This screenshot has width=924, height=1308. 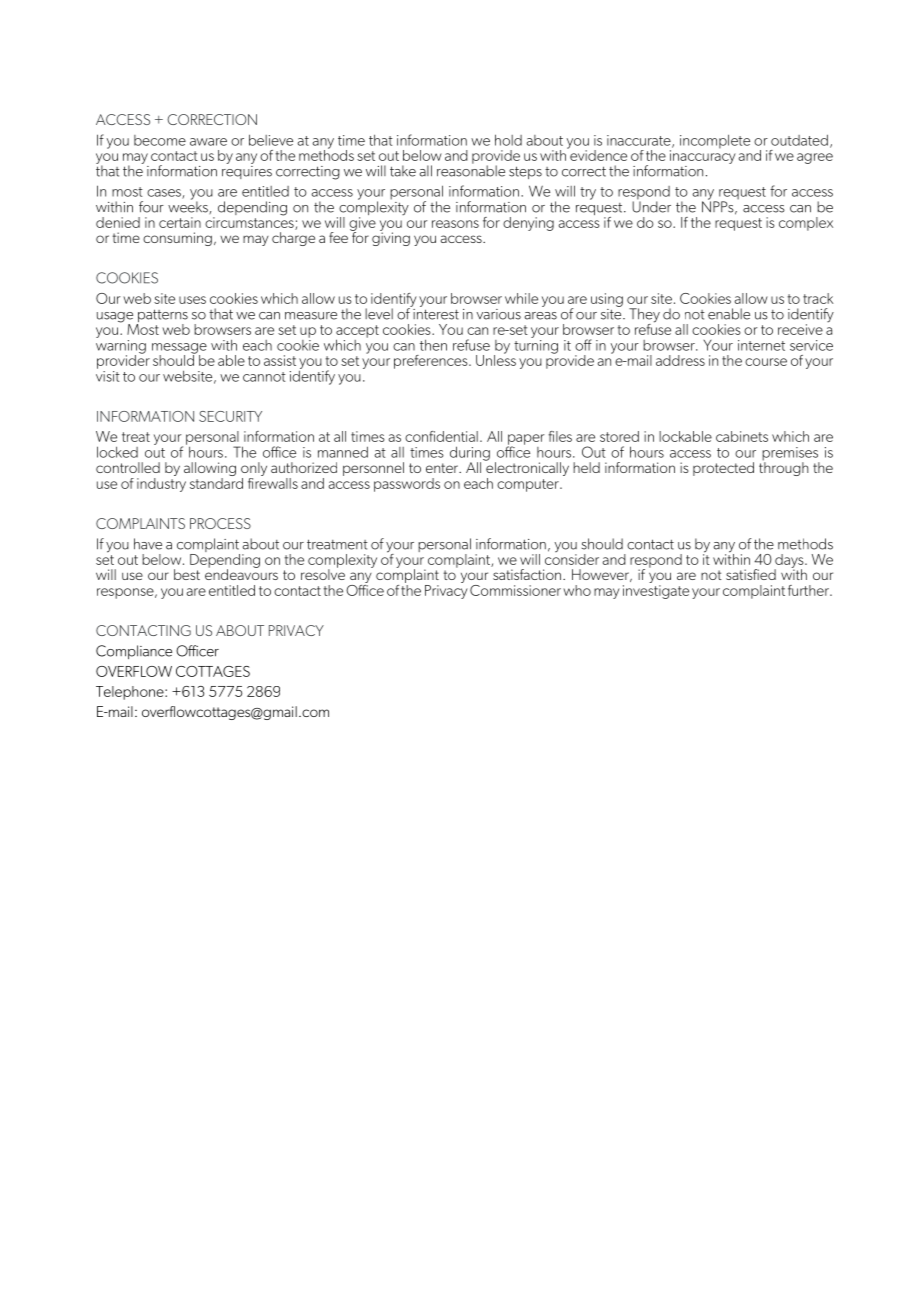 What do you see at coordinates (703, 156) in the screenshot?
I see `inaccuracy` at bounding box center [703, 156].
